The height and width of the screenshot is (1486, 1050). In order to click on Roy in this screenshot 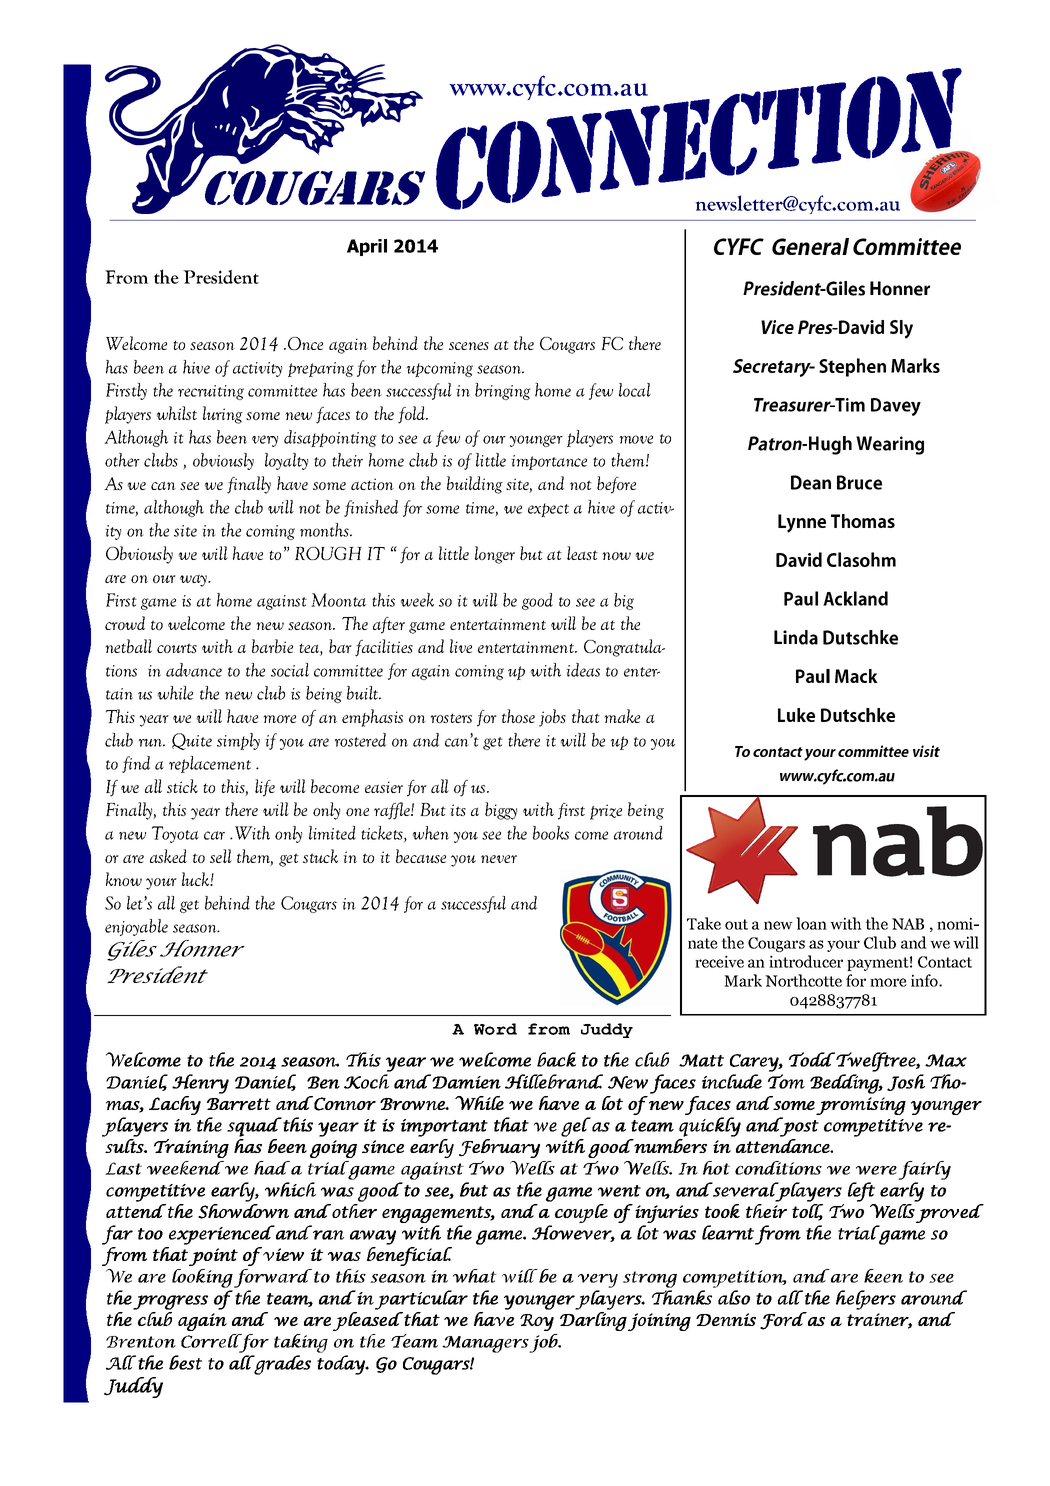, I will do `click(537, 1322)`.
